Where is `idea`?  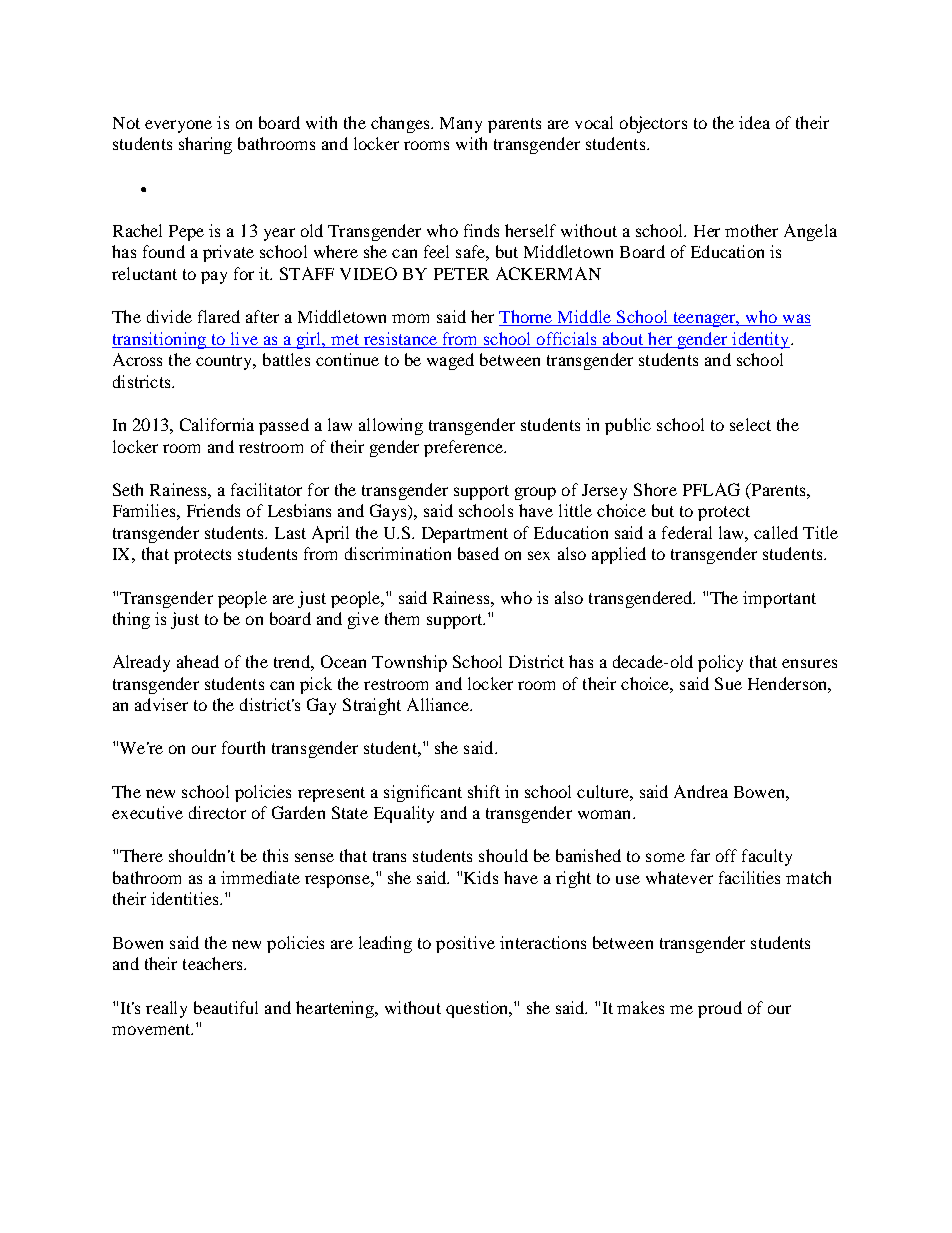 idea is located at coordinates (754, 122).
